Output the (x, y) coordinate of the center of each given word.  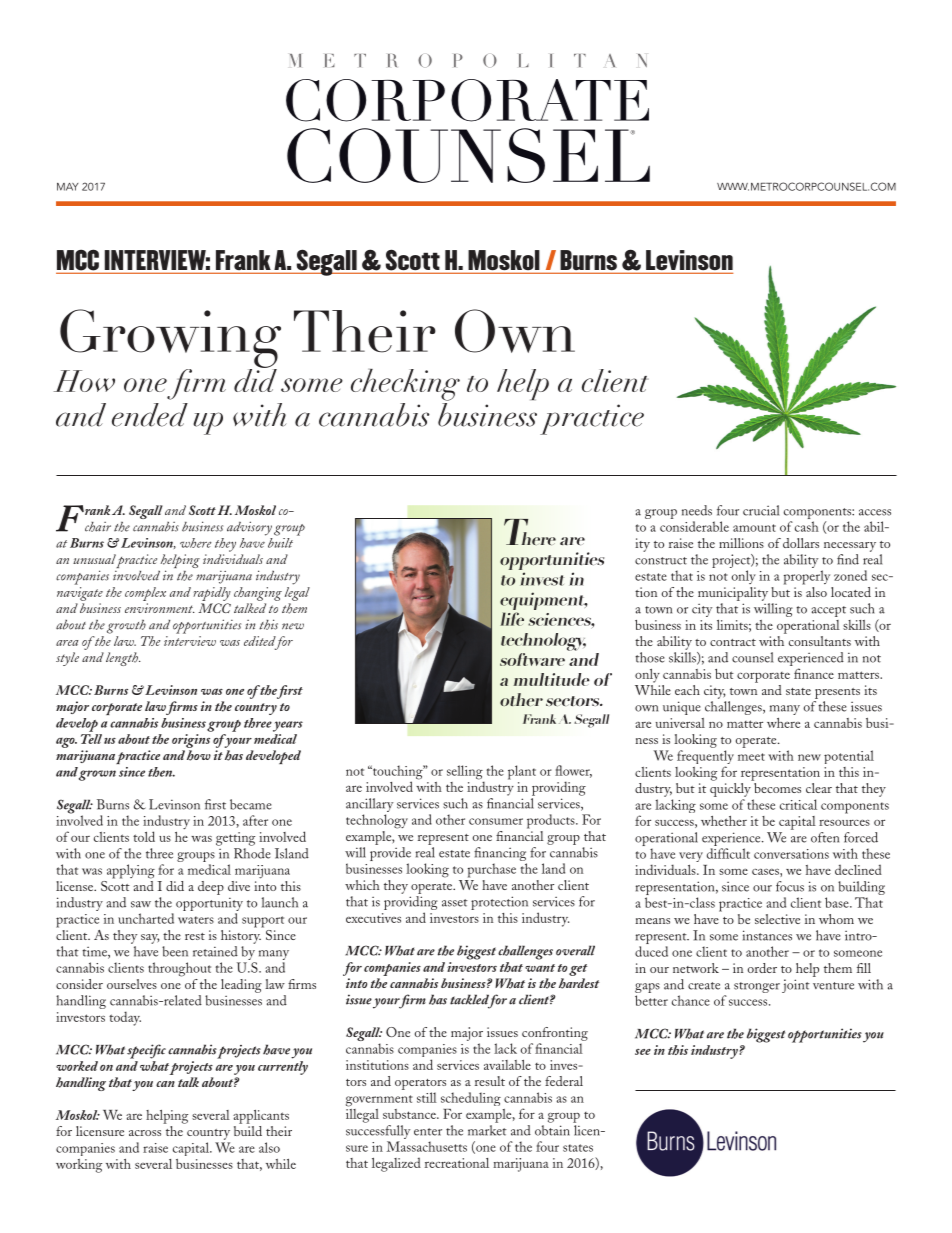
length (123, 659)
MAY (67, 187)
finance (814, 673)
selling (465, 773)
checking (405, 385)
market (487, 1130)
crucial (761, 510)
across (145, 1133)
